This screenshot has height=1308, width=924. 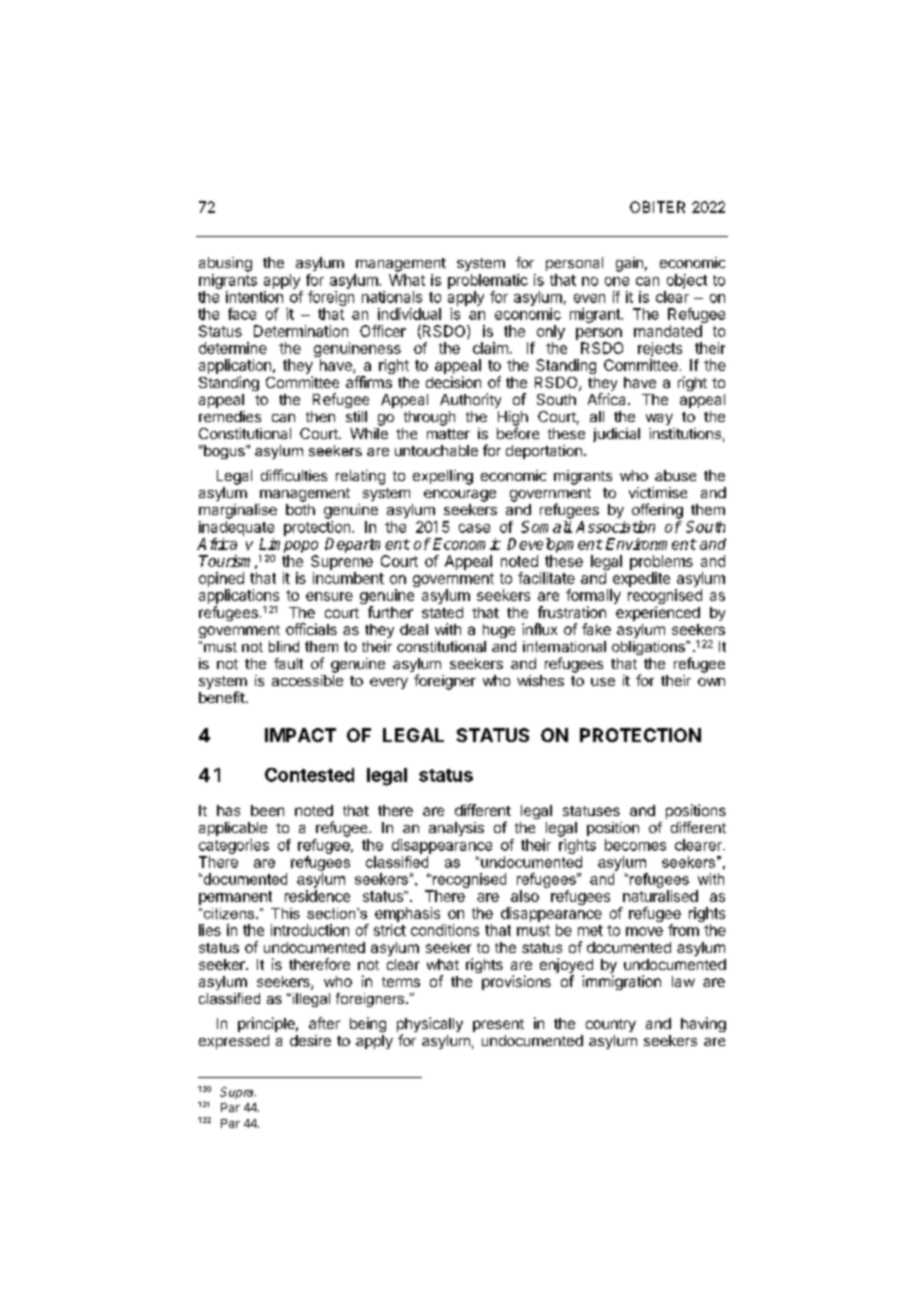 I want to click on problematic, so click(x=488, y=281).
